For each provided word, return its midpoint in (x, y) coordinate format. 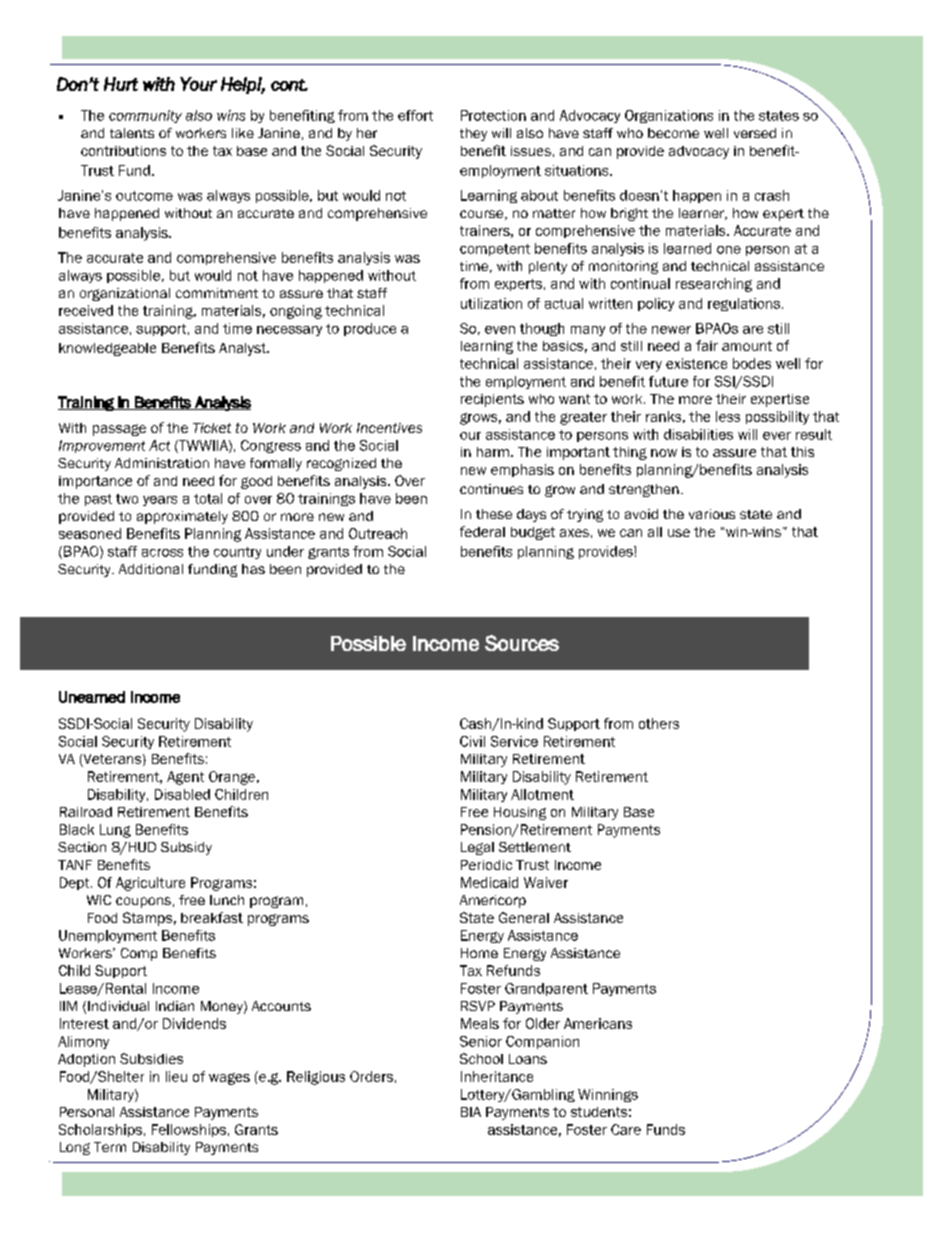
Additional (151, 569)
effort (415, 115)
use (679, 533)
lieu (176, 1076)
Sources (522, 643)
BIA (471, 1112)
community (145, 116)
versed (755, 133)
